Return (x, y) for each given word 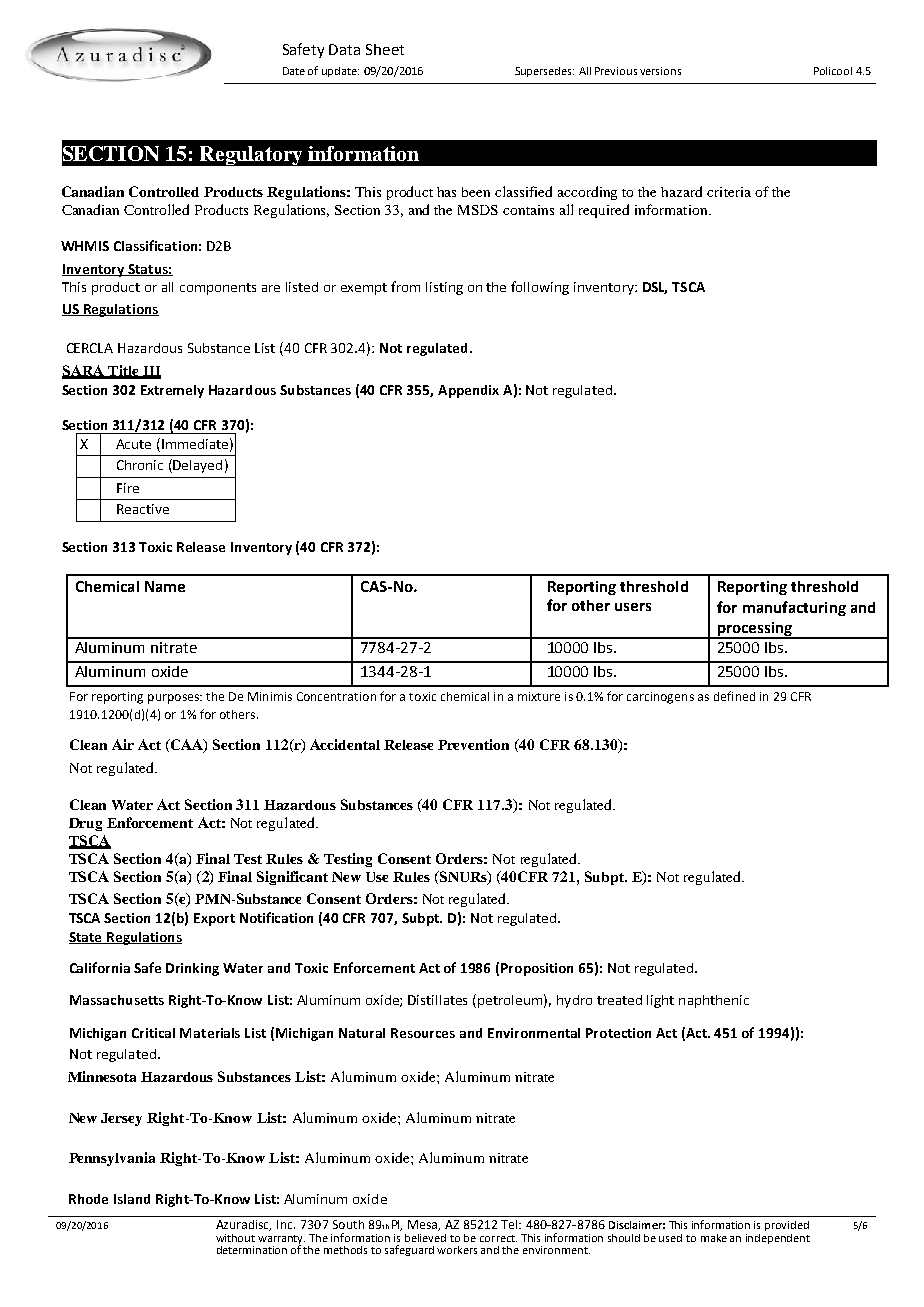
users (633, 607)
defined (734, 696)
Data (344, 49)
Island (132, 1199)
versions (660, 71)
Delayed (196, 466)
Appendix (468, 391)
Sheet (385, 49)
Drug (85, 824)
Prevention (473, 744)
